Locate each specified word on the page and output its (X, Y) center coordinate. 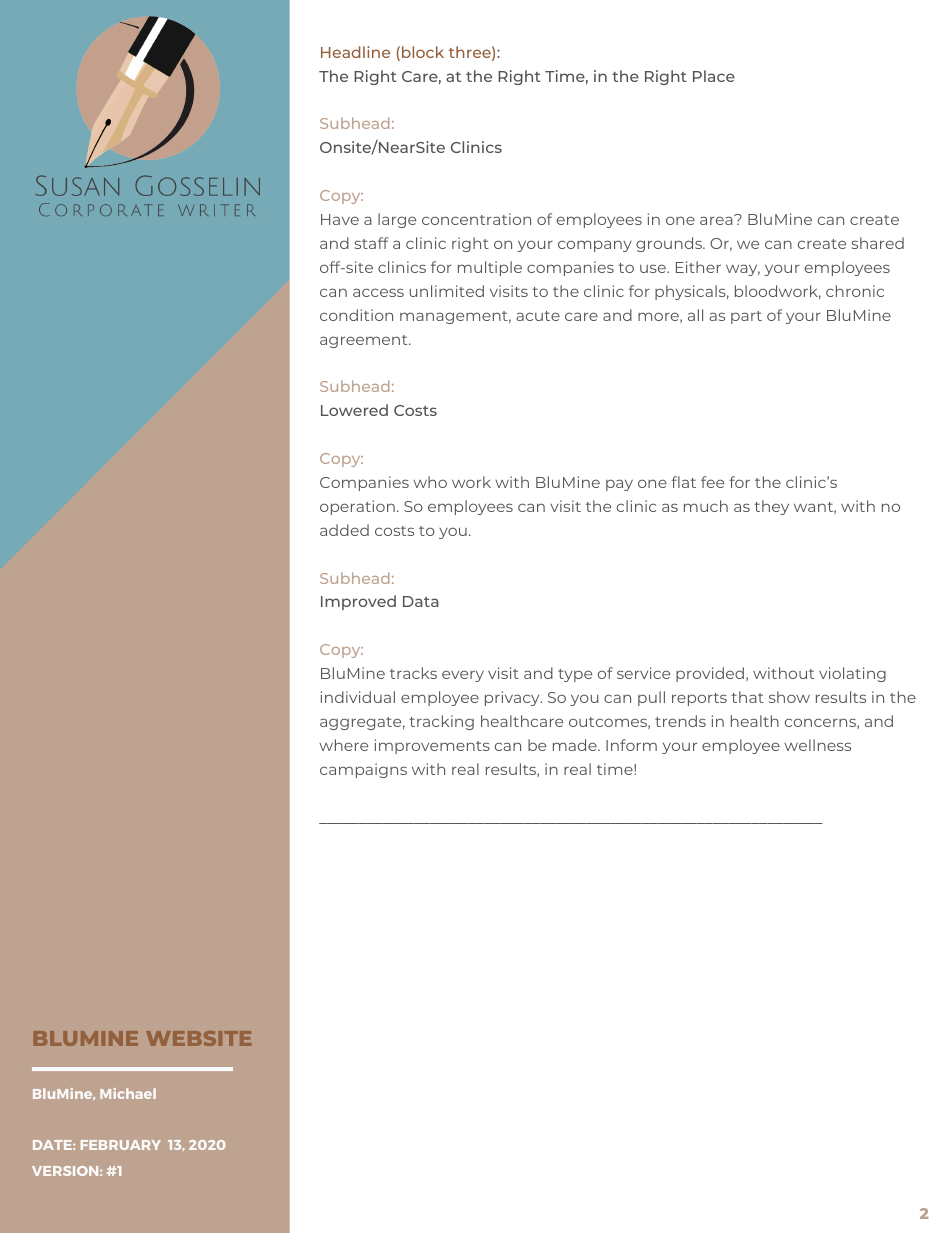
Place (714, 76)
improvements (432, 746)
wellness (817, 745)
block (423, 52)
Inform (631, 745)
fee (712, 482)
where (343, 745)
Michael (128, 1093)
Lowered (354, 410)
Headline (355, 52)
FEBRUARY (121, 1145)
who (430, 482)
